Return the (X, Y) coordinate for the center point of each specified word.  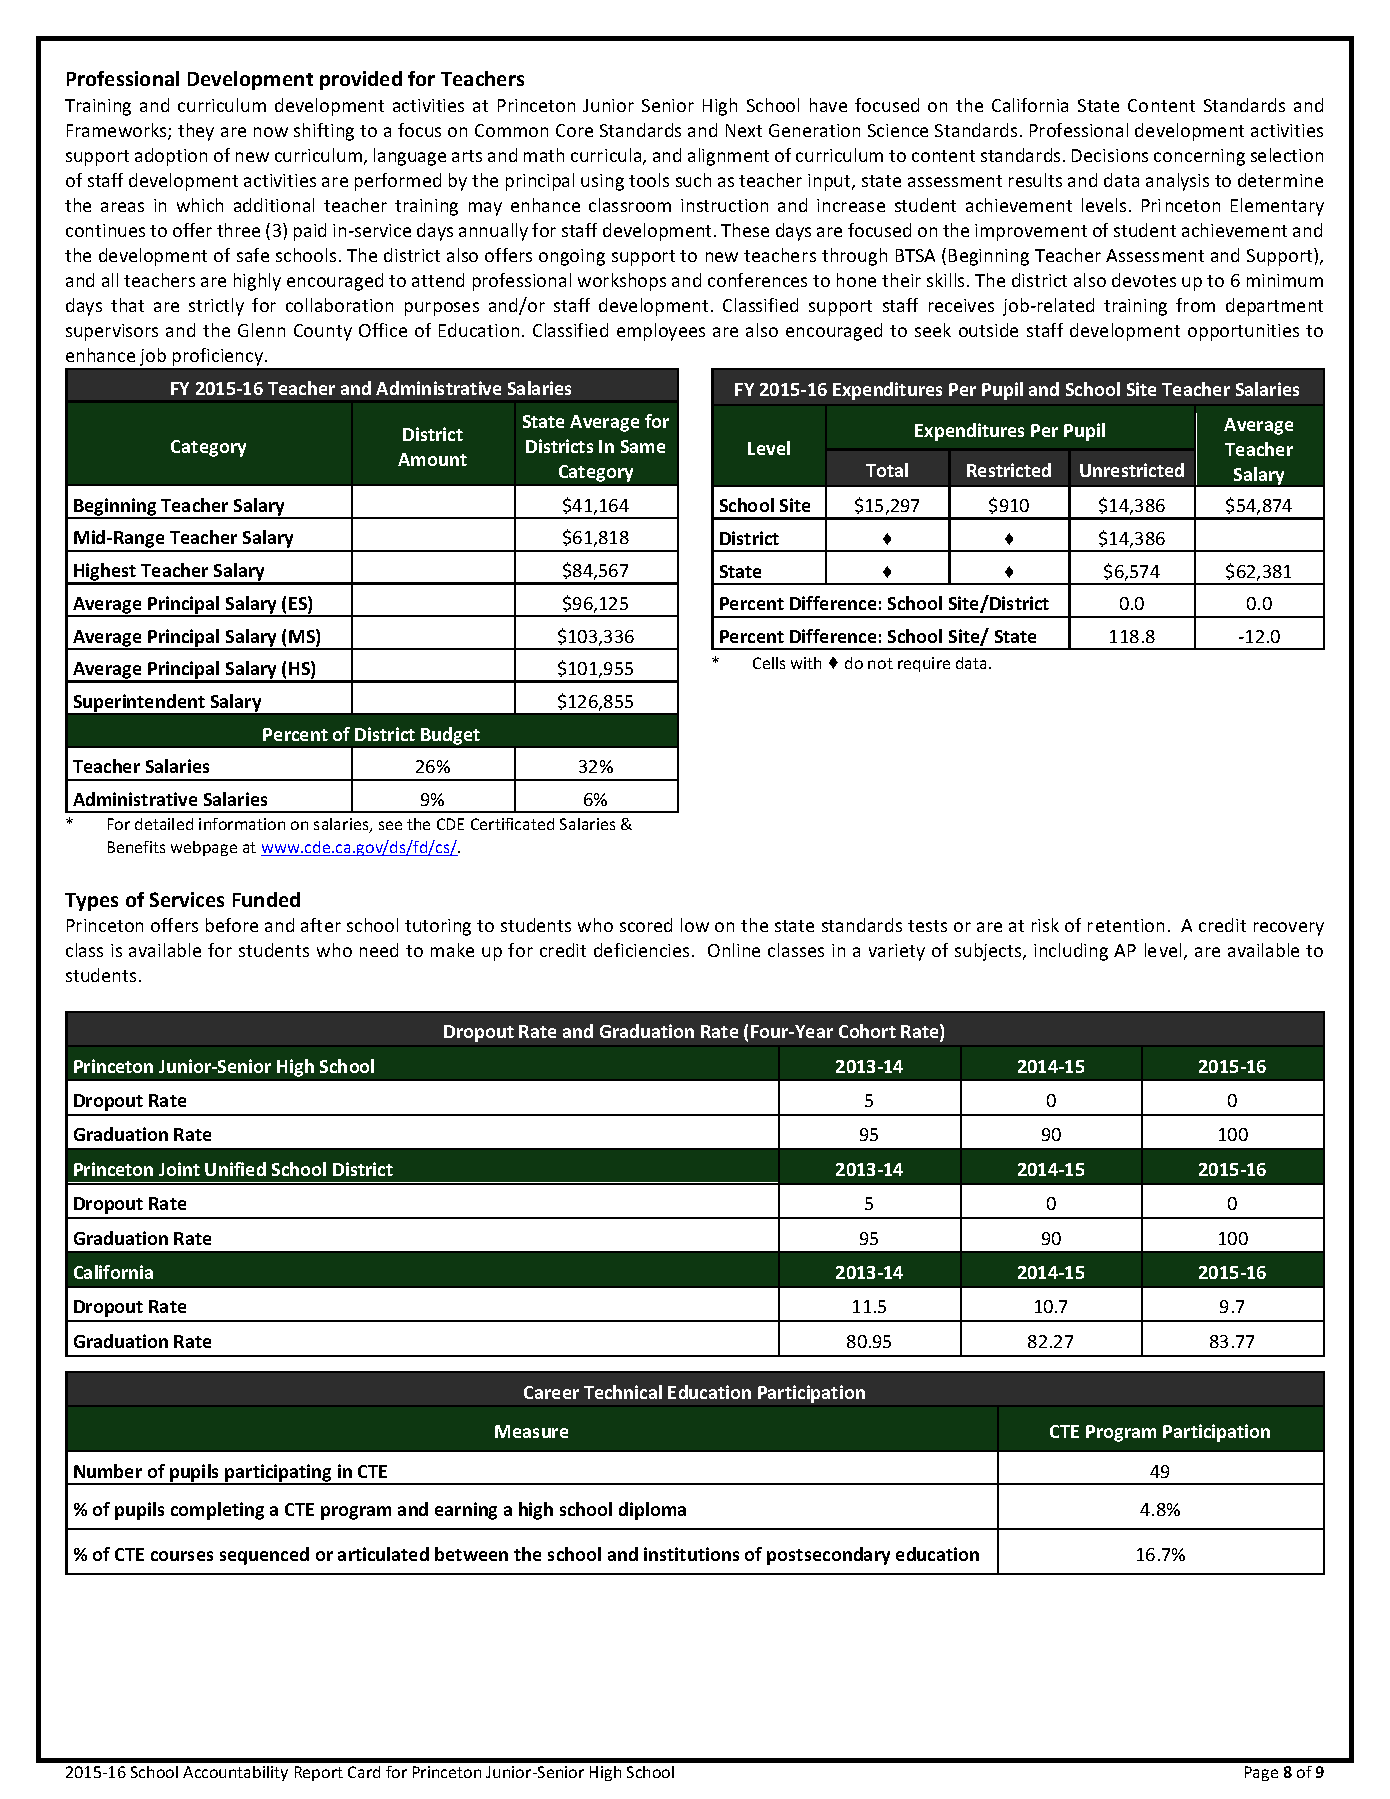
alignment (728, 157)
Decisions (1110, 155)
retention (1126, 925)
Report (319, 1773)
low (695, 925)
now (271, 132)
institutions (691, 1554)
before (232, 925)
